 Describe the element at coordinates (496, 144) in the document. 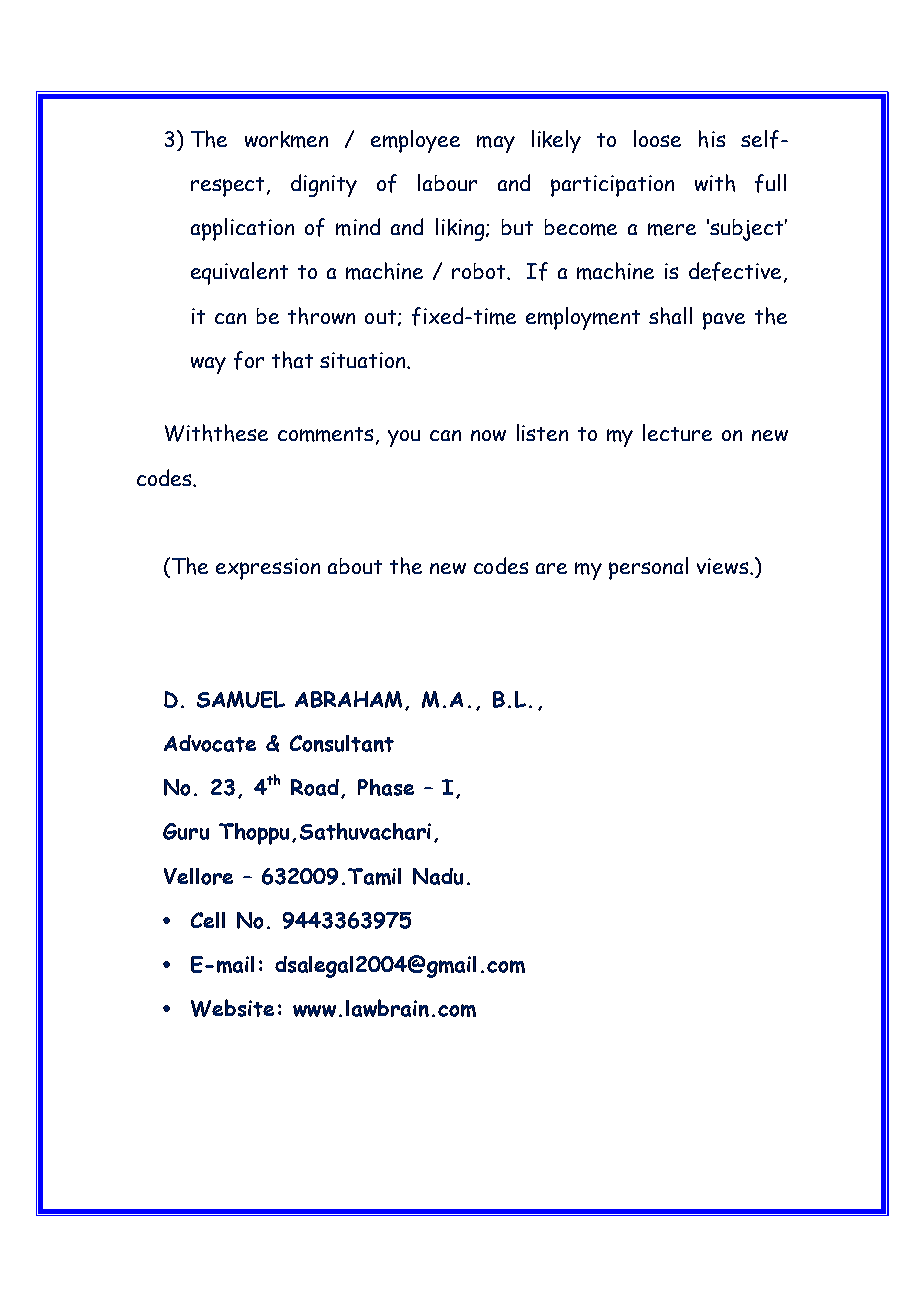

I see `may` at that location.
